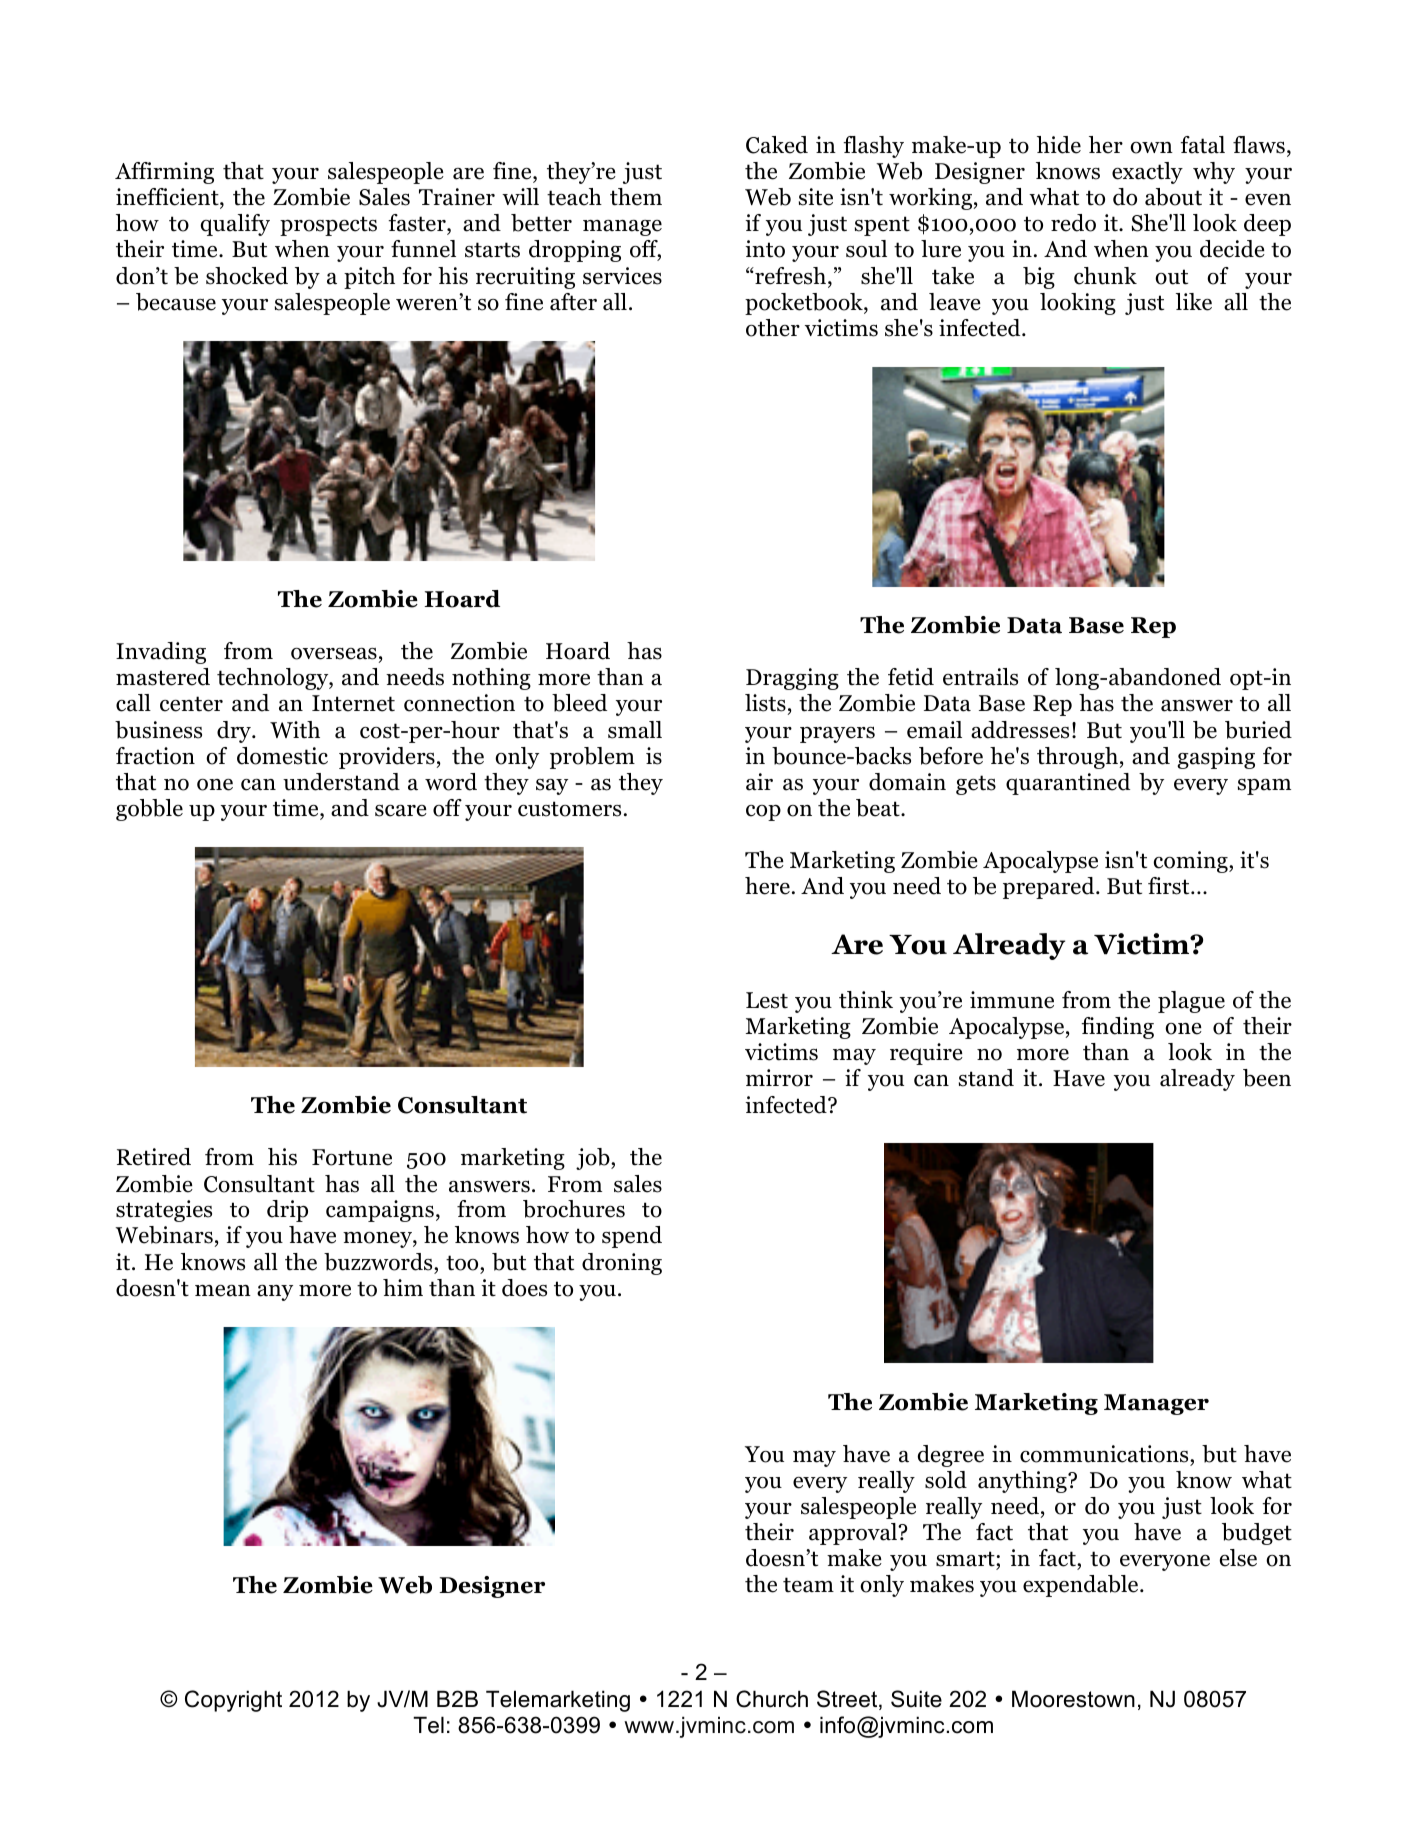 This page has height=1822, width=1408. What do you see at coordinates (233, 1701) in the page?
I see `Copyright` at bounding box center [233, 1701].
